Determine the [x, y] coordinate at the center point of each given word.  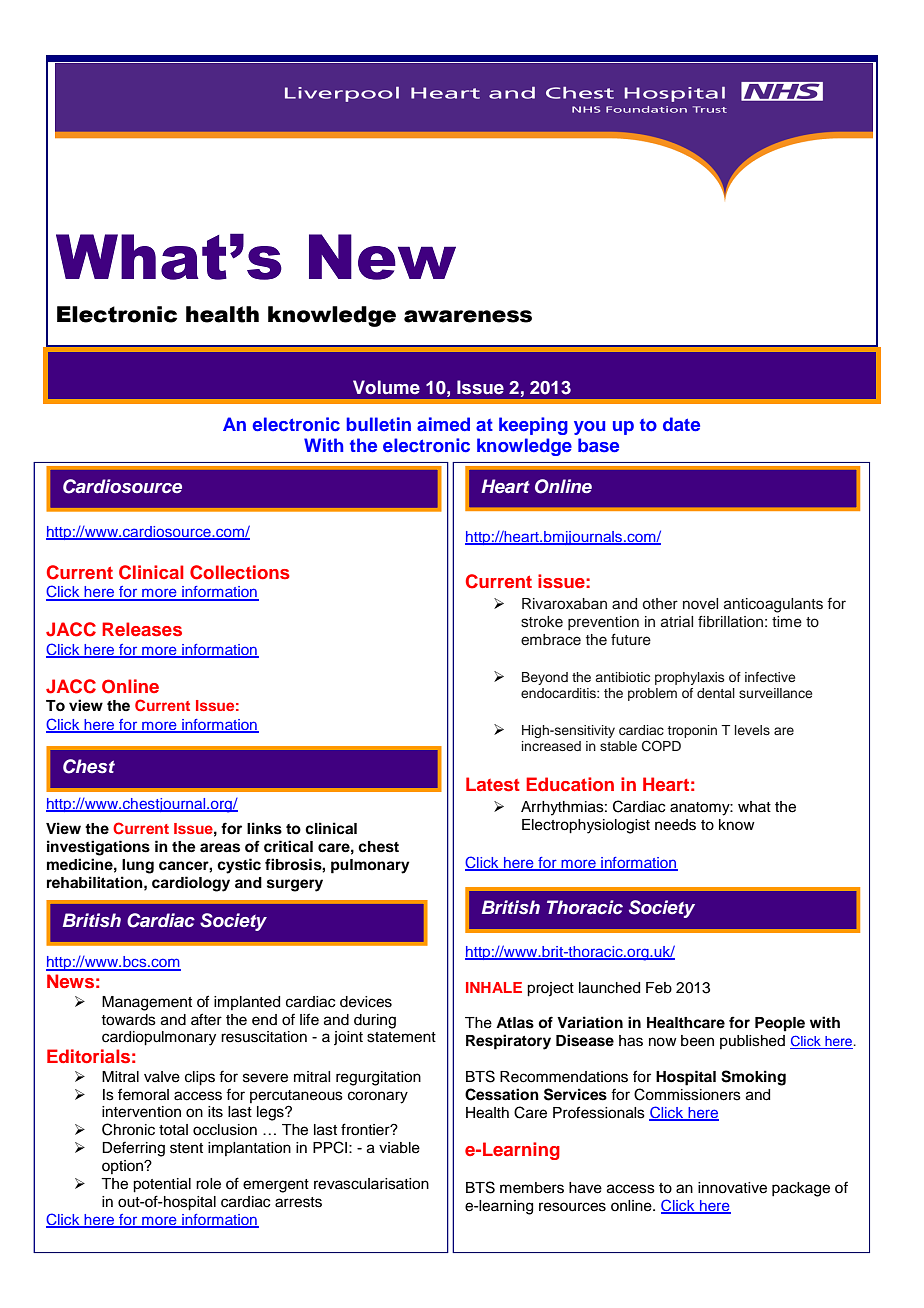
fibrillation [730, 621]
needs [675, 825]
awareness [468, 316]
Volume [386, 387]
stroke [542, 622]
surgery [295, 885]
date [681, 424]
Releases [142, 629]
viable [399, 1148]
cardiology [191, 884]
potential [162, 1185]
